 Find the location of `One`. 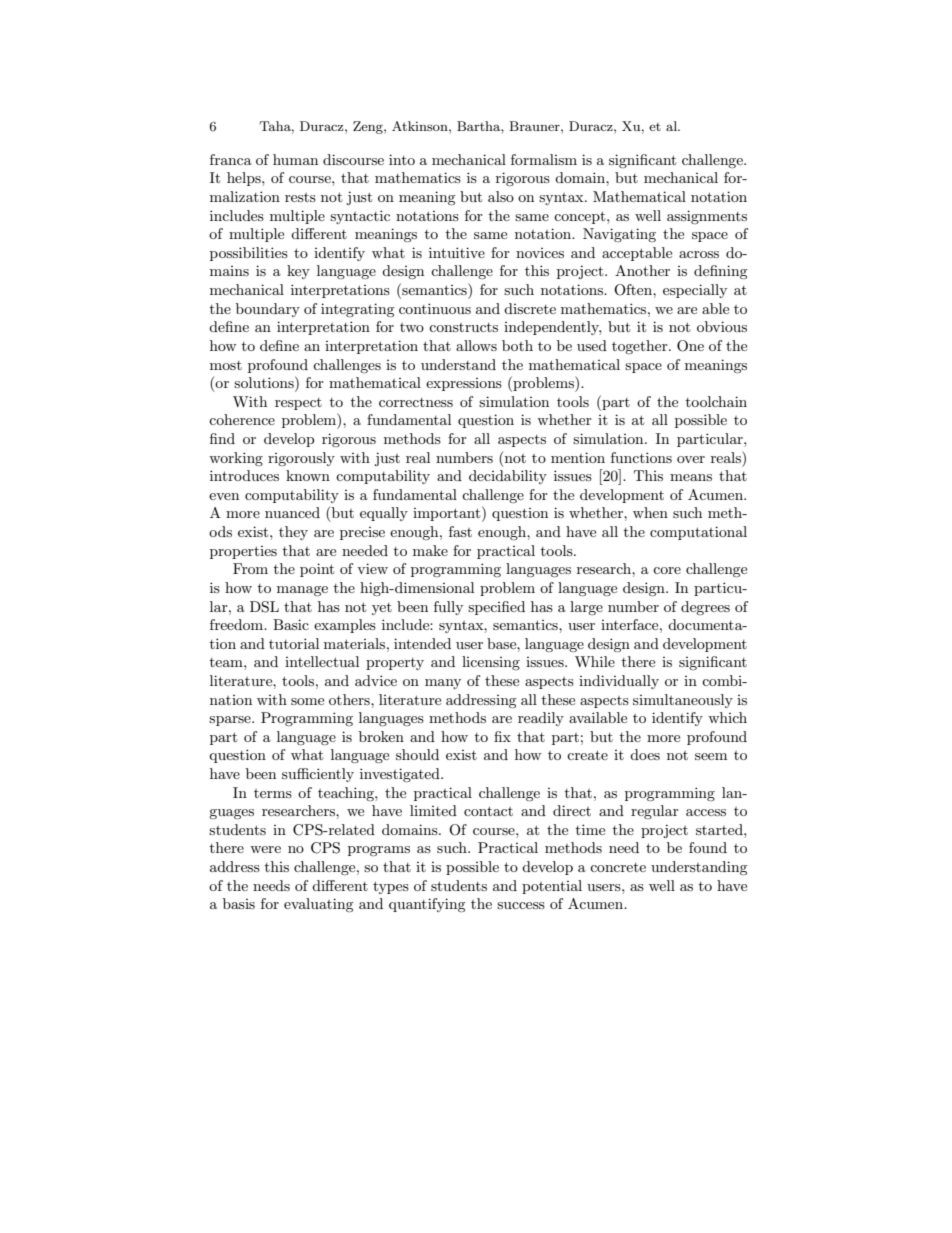

One is located at coordinates (690, 346).
